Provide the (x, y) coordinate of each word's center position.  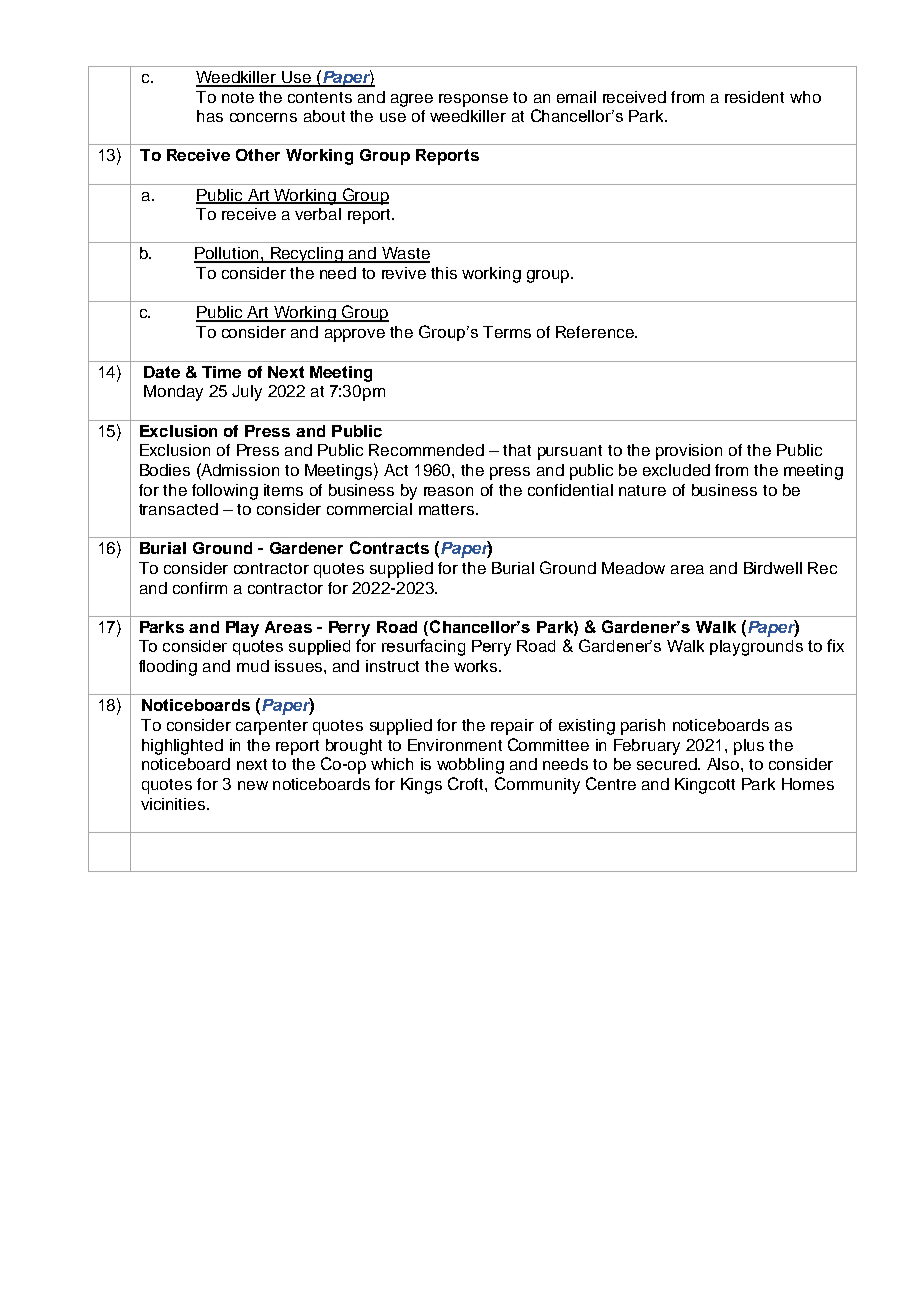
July (247, 393)
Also (724, 764)
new (253, 785)
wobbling (470, 766)
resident (754, 97)
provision (689, 452)
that (517, 450)
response (473, 100)
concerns (263, 117)
